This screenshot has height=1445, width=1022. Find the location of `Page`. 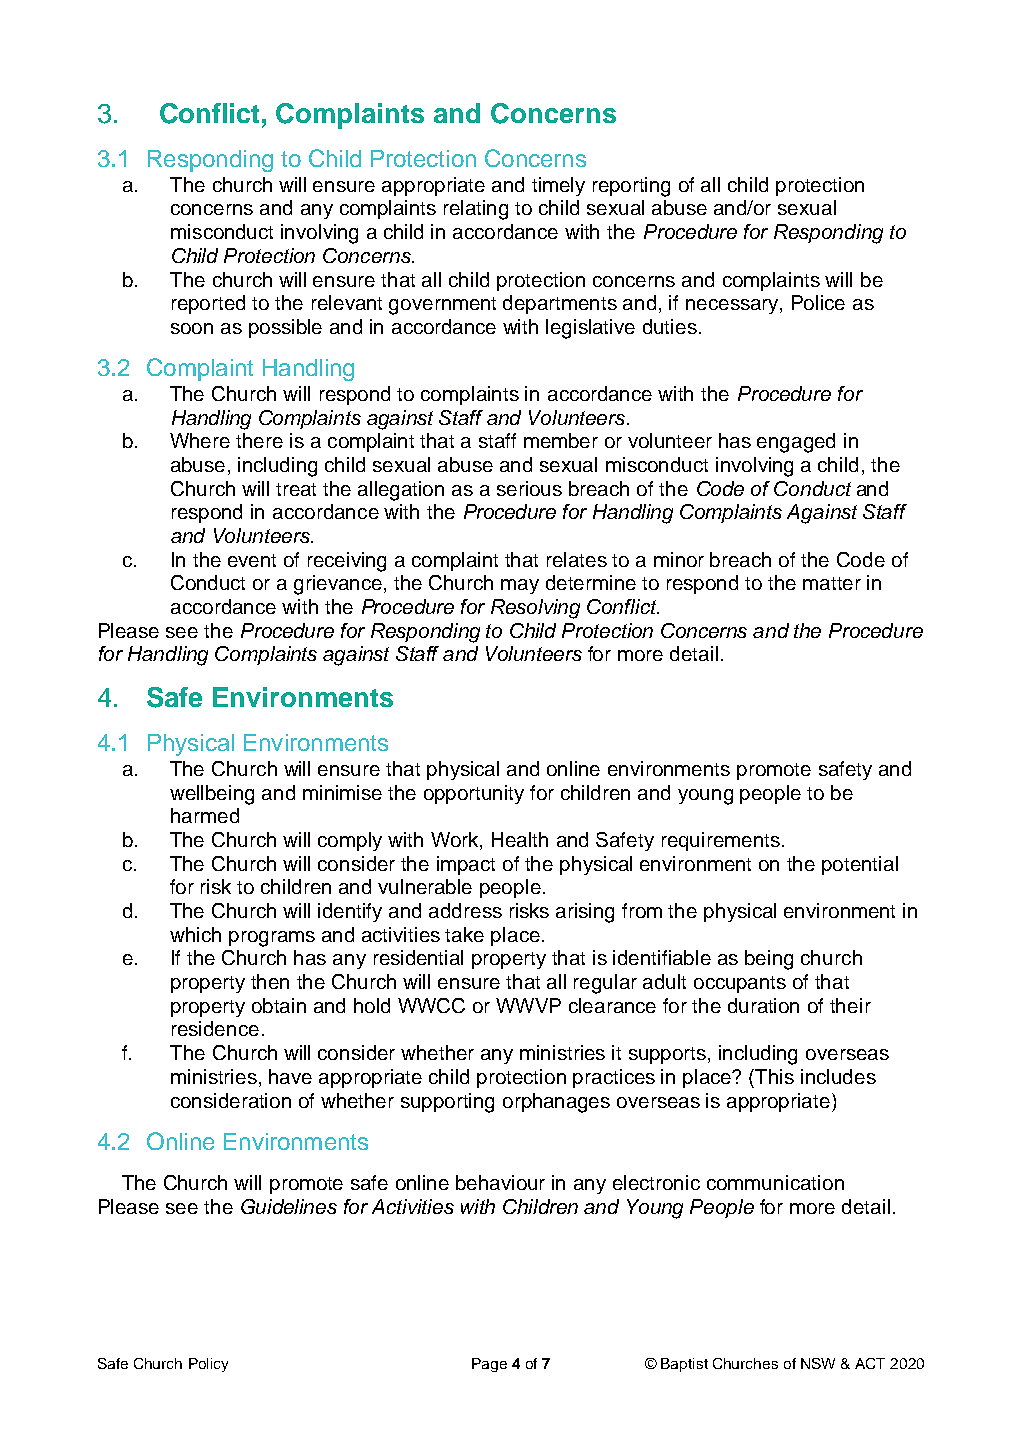

Page is located at coordinates (489, 1365).
